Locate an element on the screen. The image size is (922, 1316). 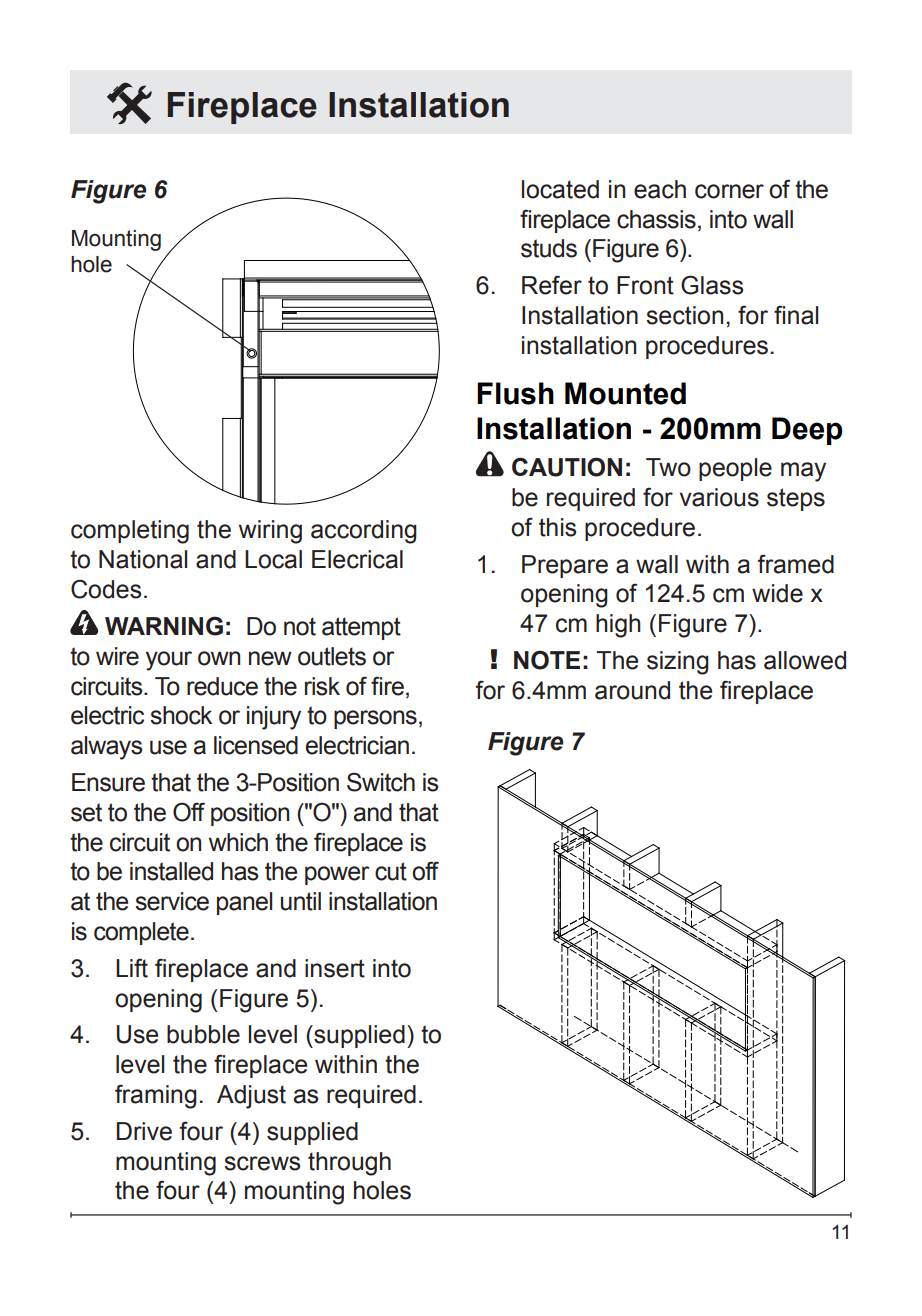
through is located at coordinates (349, 1164).
